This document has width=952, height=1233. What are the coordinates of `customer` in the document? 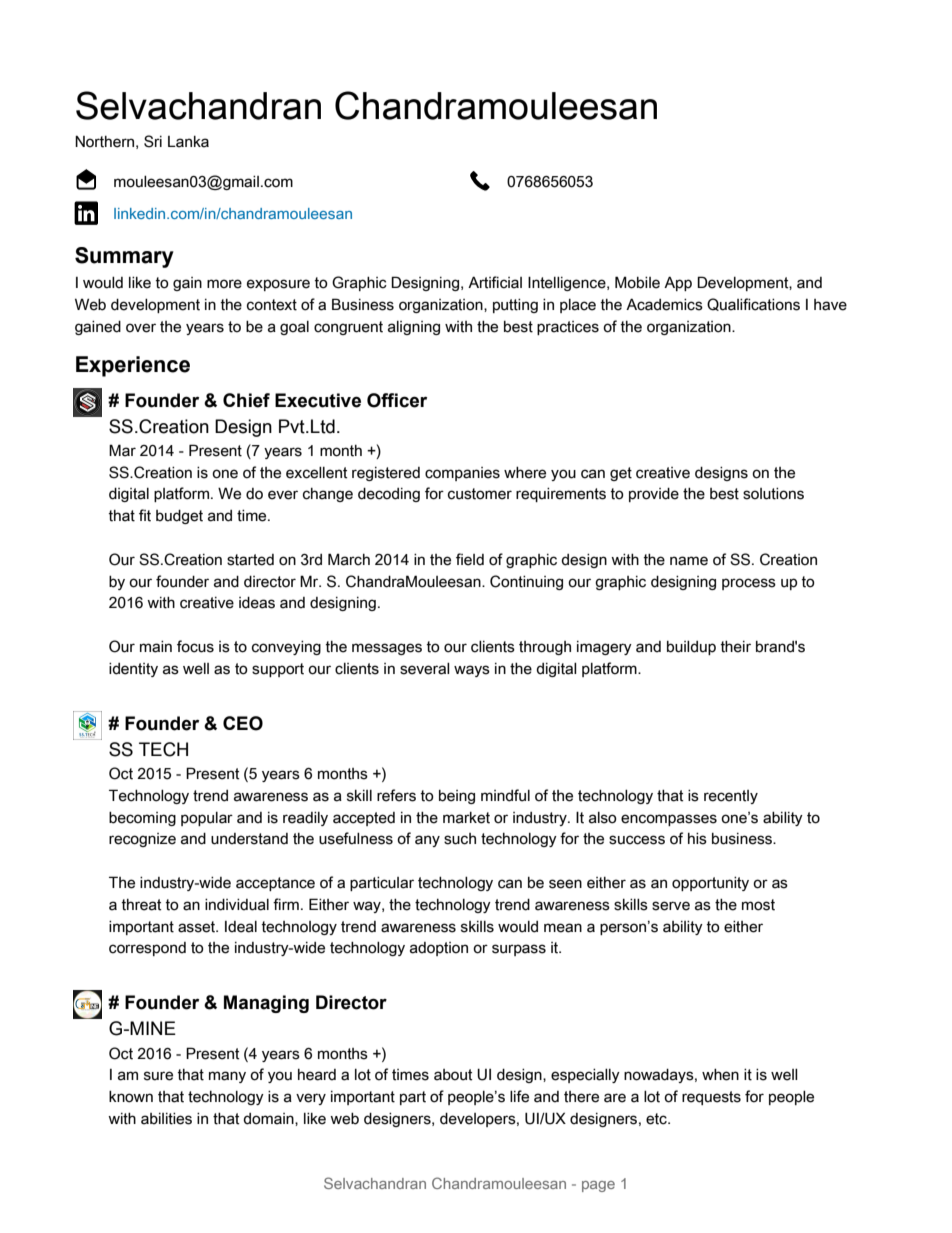 It's located at (480, 494).
